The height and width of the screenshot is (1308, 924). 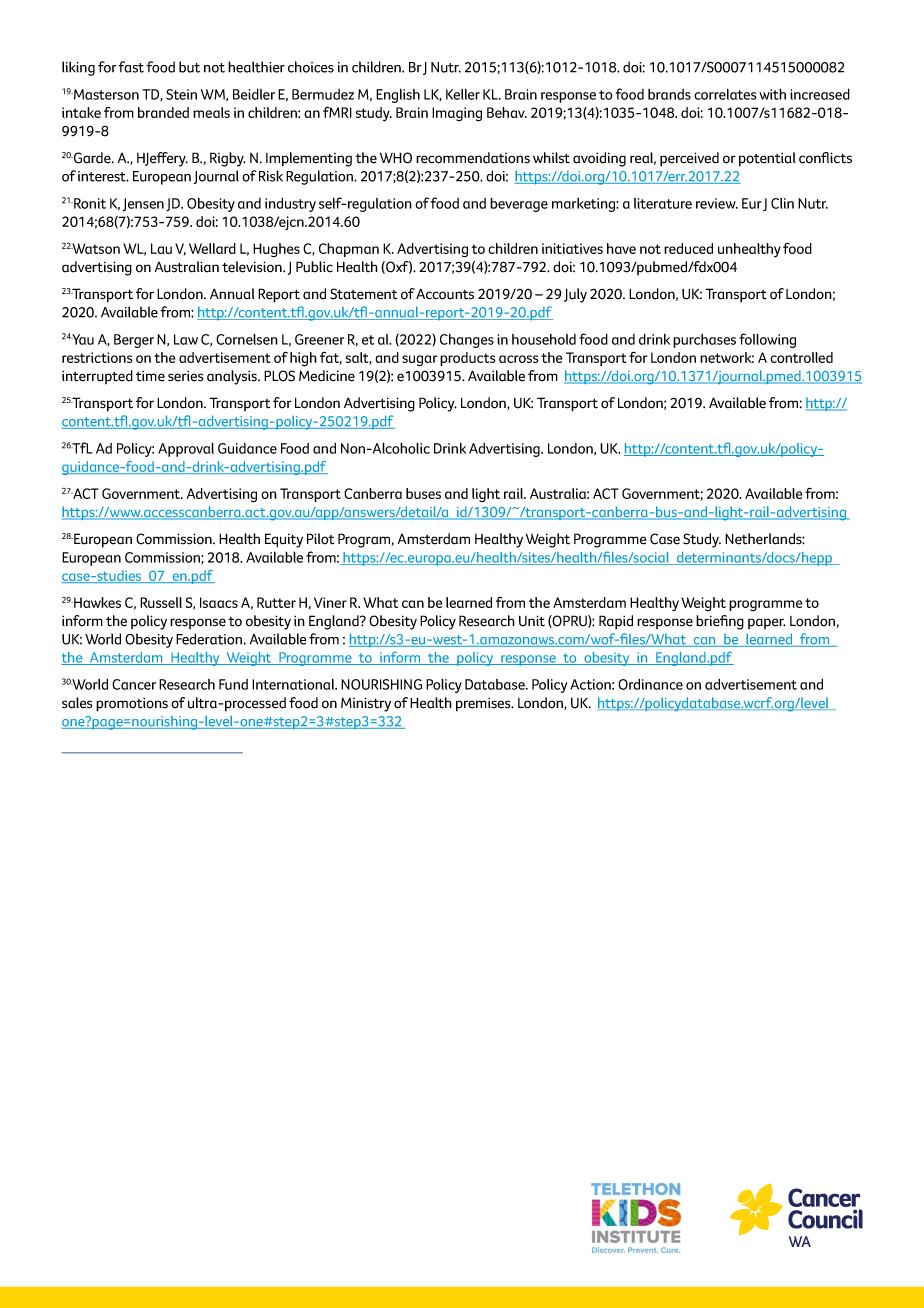 I want to click on products, so click(x=468, y=359).
